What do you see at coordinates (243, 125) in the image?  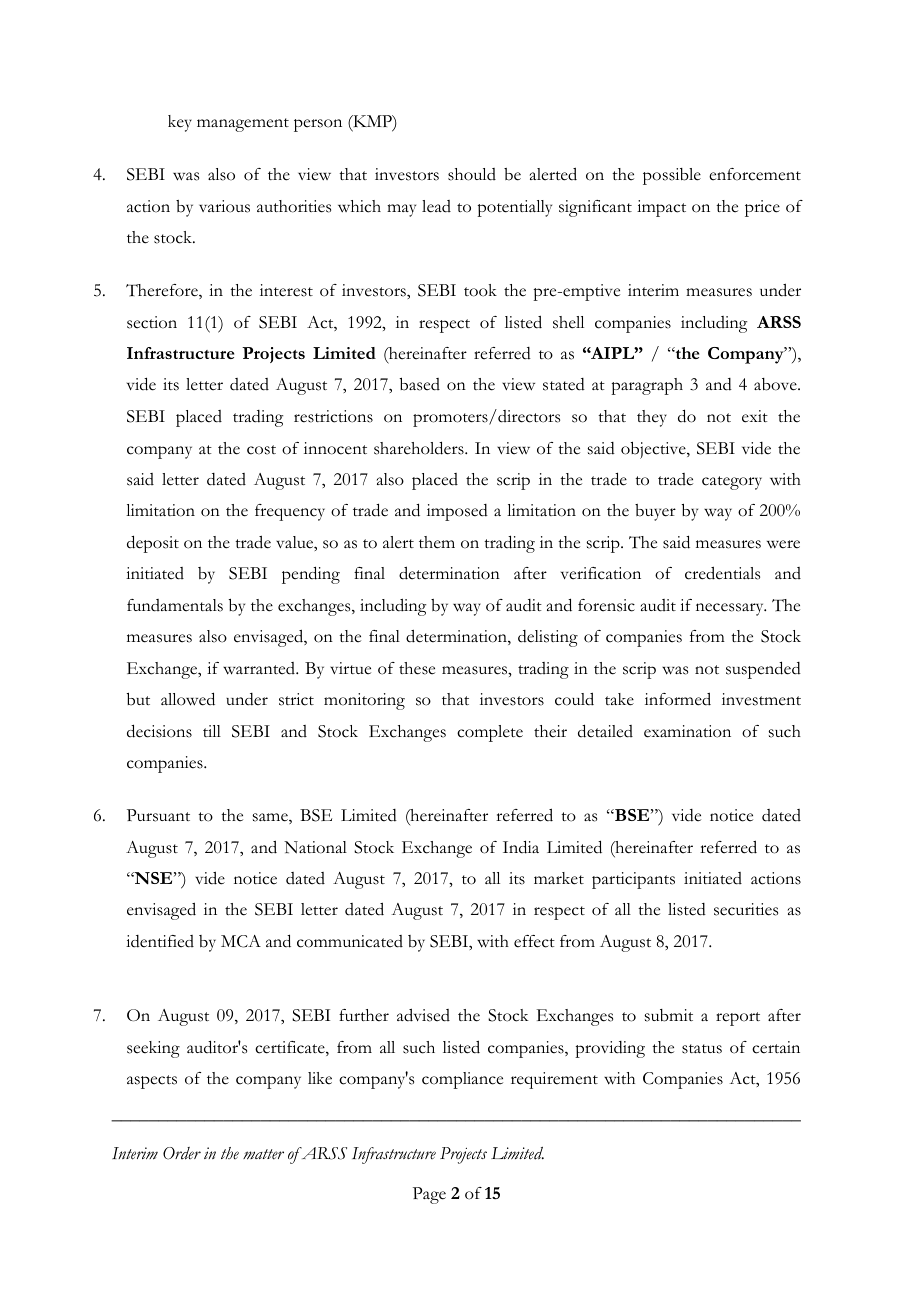 I see `management` at bounding box center [243, 125].
